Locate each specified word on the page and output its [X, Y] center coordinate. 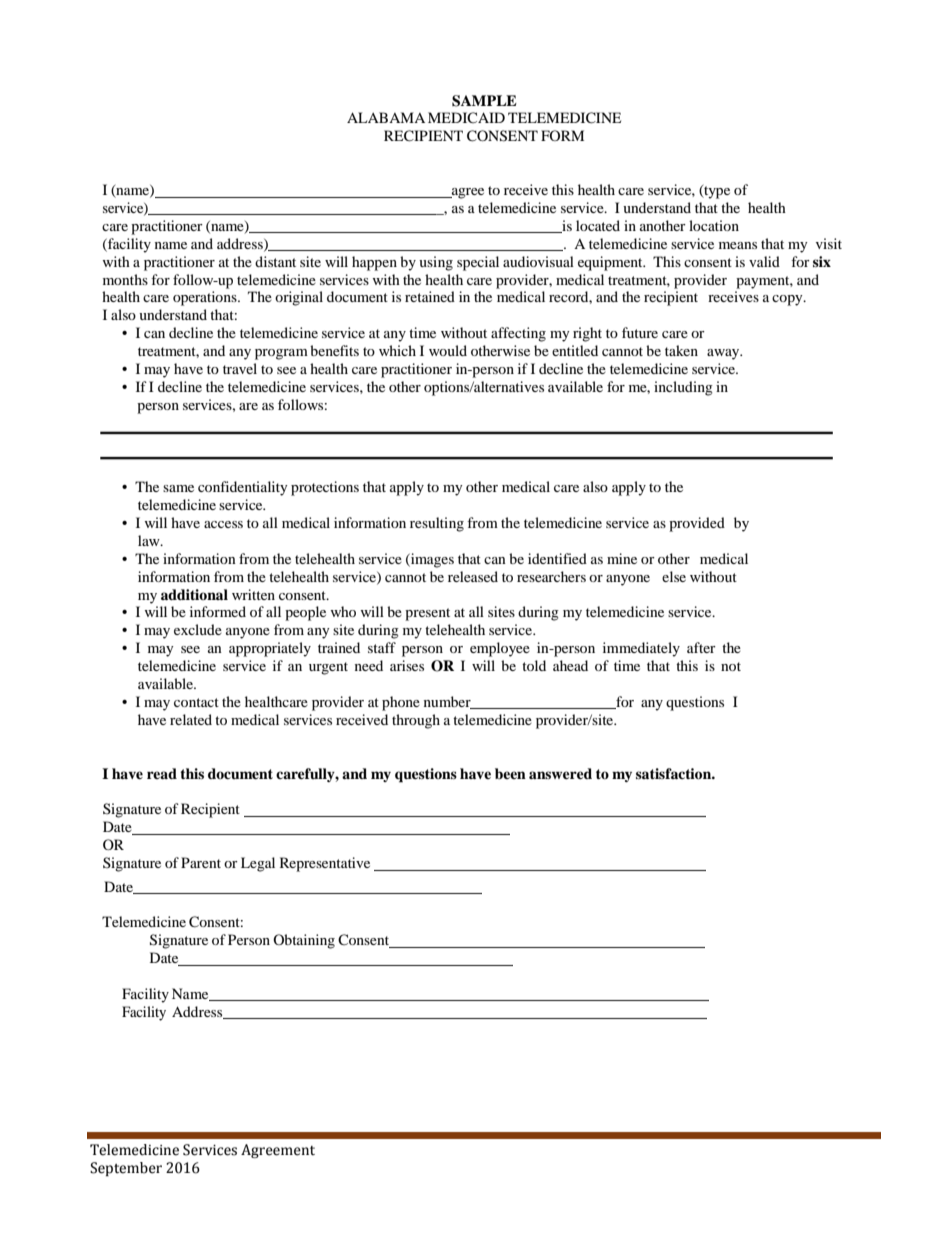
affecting [518, 334]
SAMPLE [484, 101]
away [724, 354]
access [223, 524]
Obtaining [304, 941]
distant [275, 261]
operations [206, 298]
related [191, 719]
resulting [437, 524]
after [701, 647]
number [448, 702]
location [714, 225]
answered [560, 773]
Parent [201, 862]
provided [697, 524]
